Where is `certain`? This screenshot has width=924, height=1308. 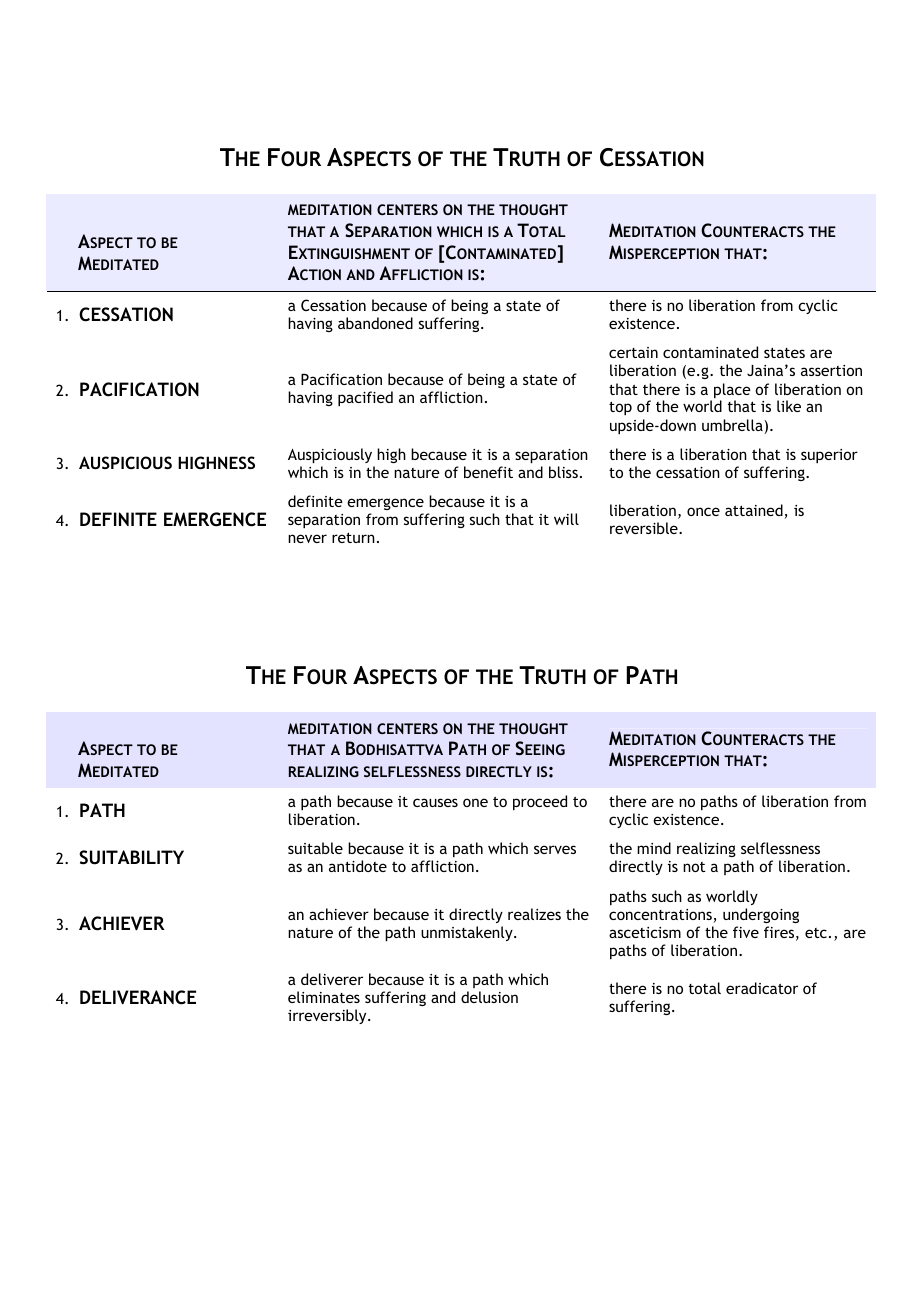
certain is located at coordinates (633, 352).
